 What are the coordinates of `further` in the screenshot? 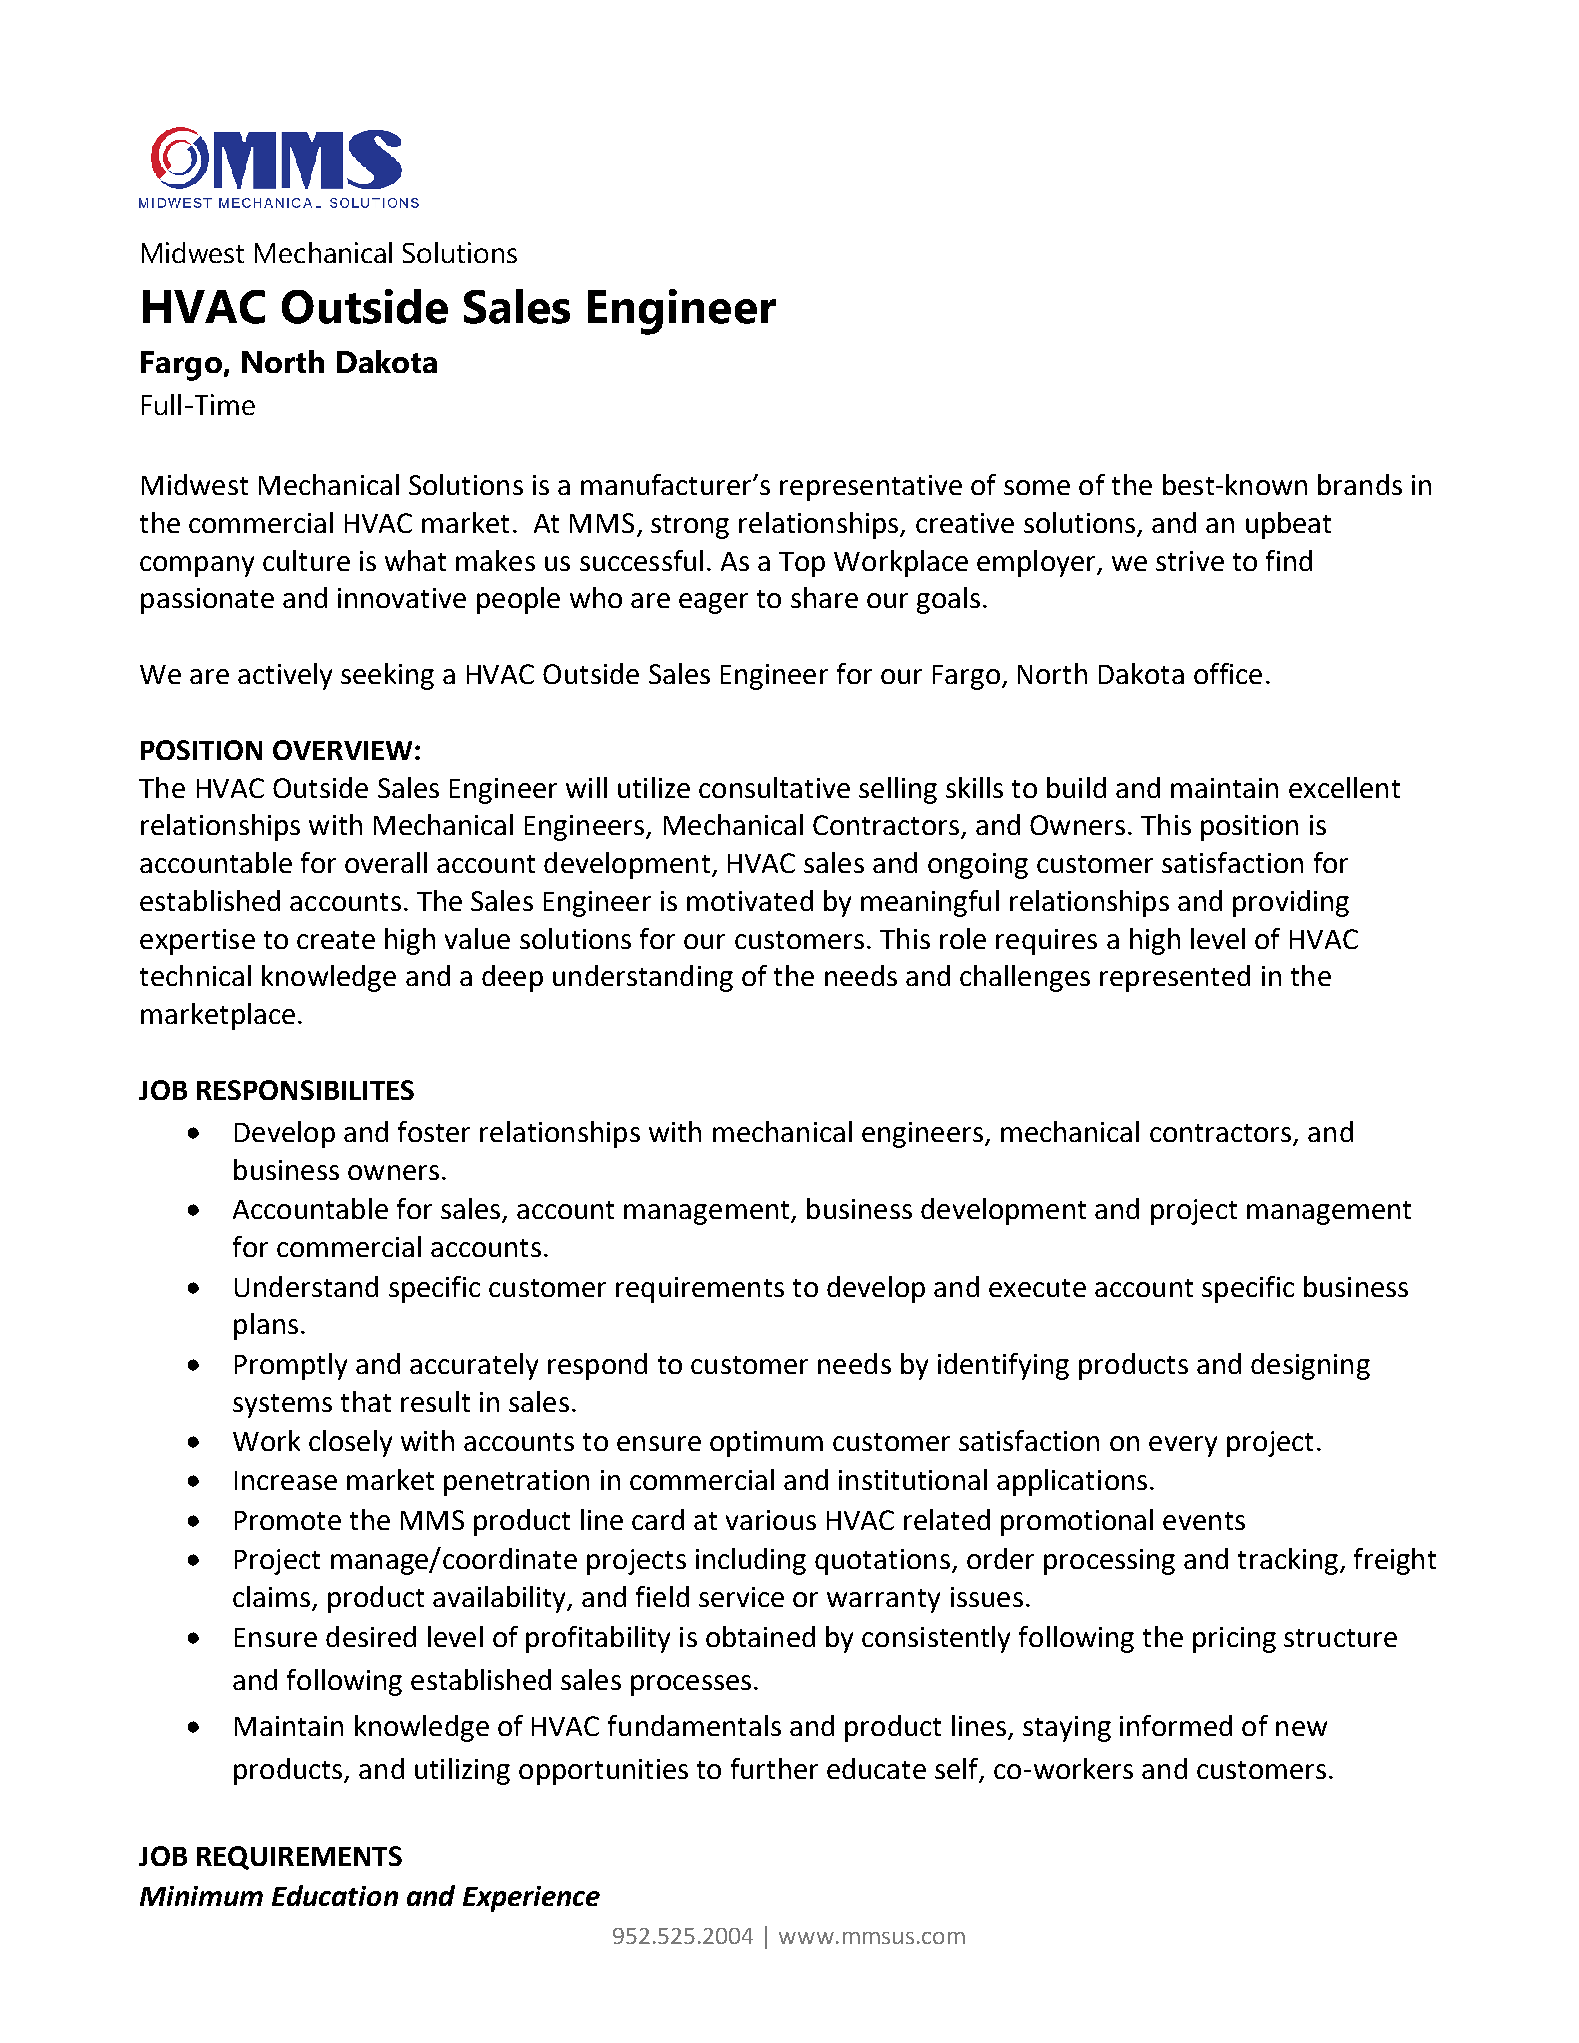 It's located at (774, 1768).
